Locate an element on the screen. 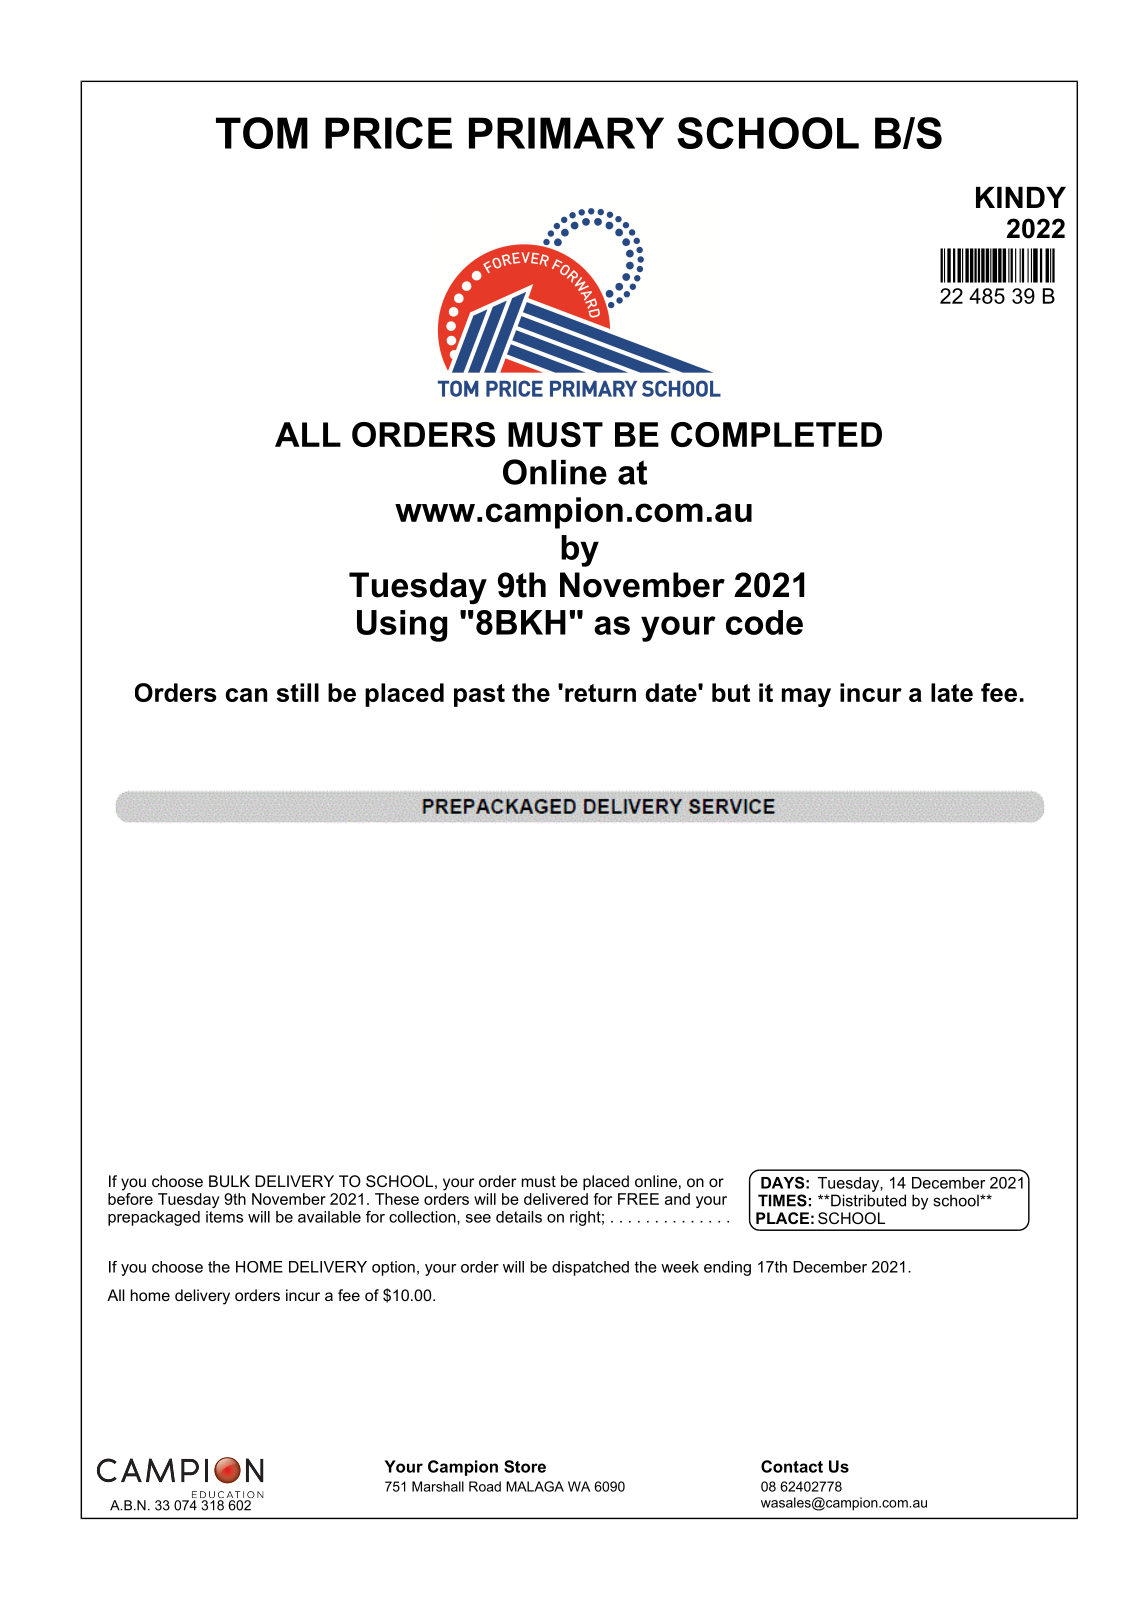 This screenshot has height=1597, width=1129. Contact is located at coordinates (792, 1466).
